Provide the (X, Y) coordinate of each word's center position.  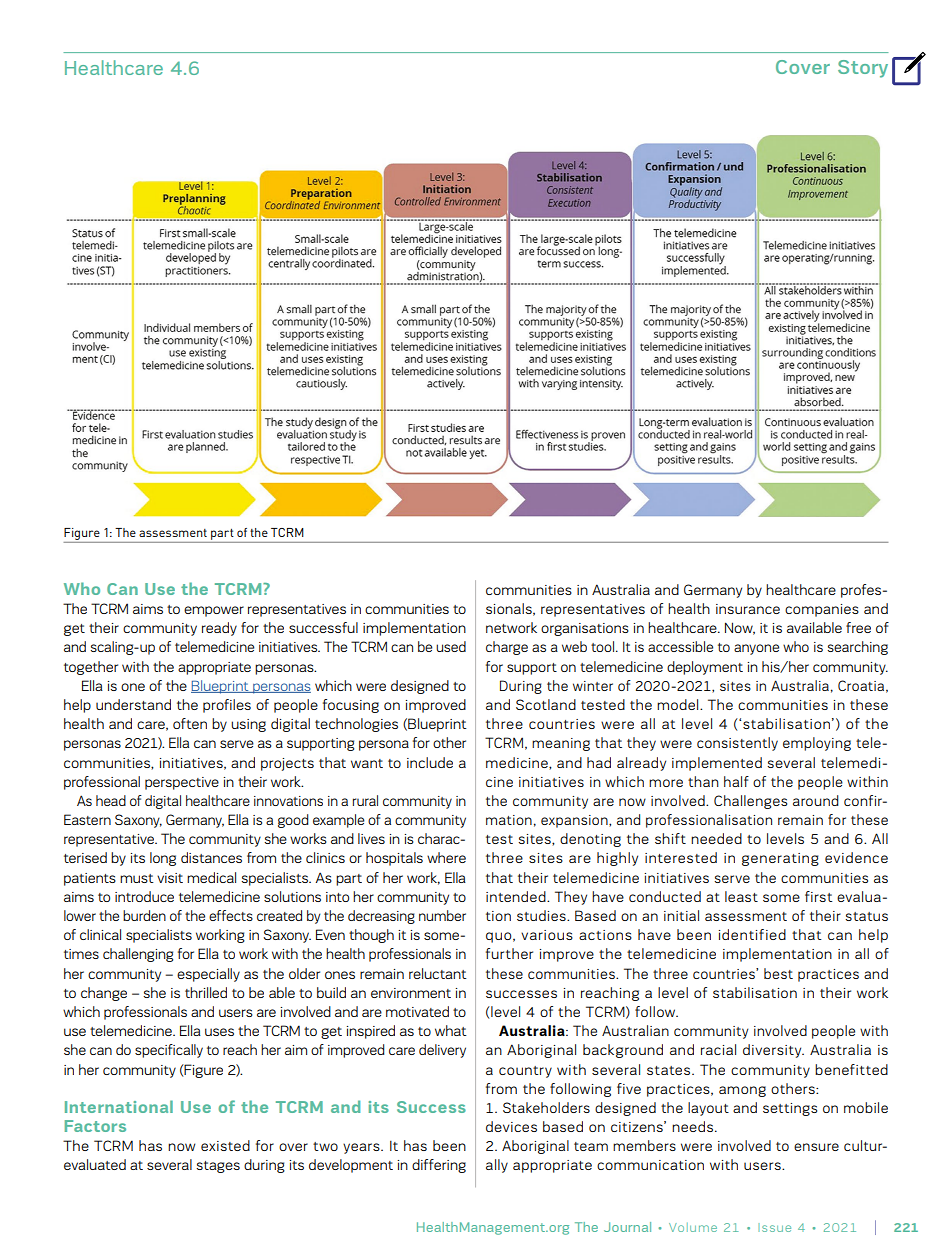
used (451, 646)
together (91, 668)
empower (214, 611)
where (446, 857)
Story (863, 69)
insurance (748, 609)
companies (822, 610)
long (163, 859)
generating (780, 859)
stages (218, 1167)
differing (439, 1166)
